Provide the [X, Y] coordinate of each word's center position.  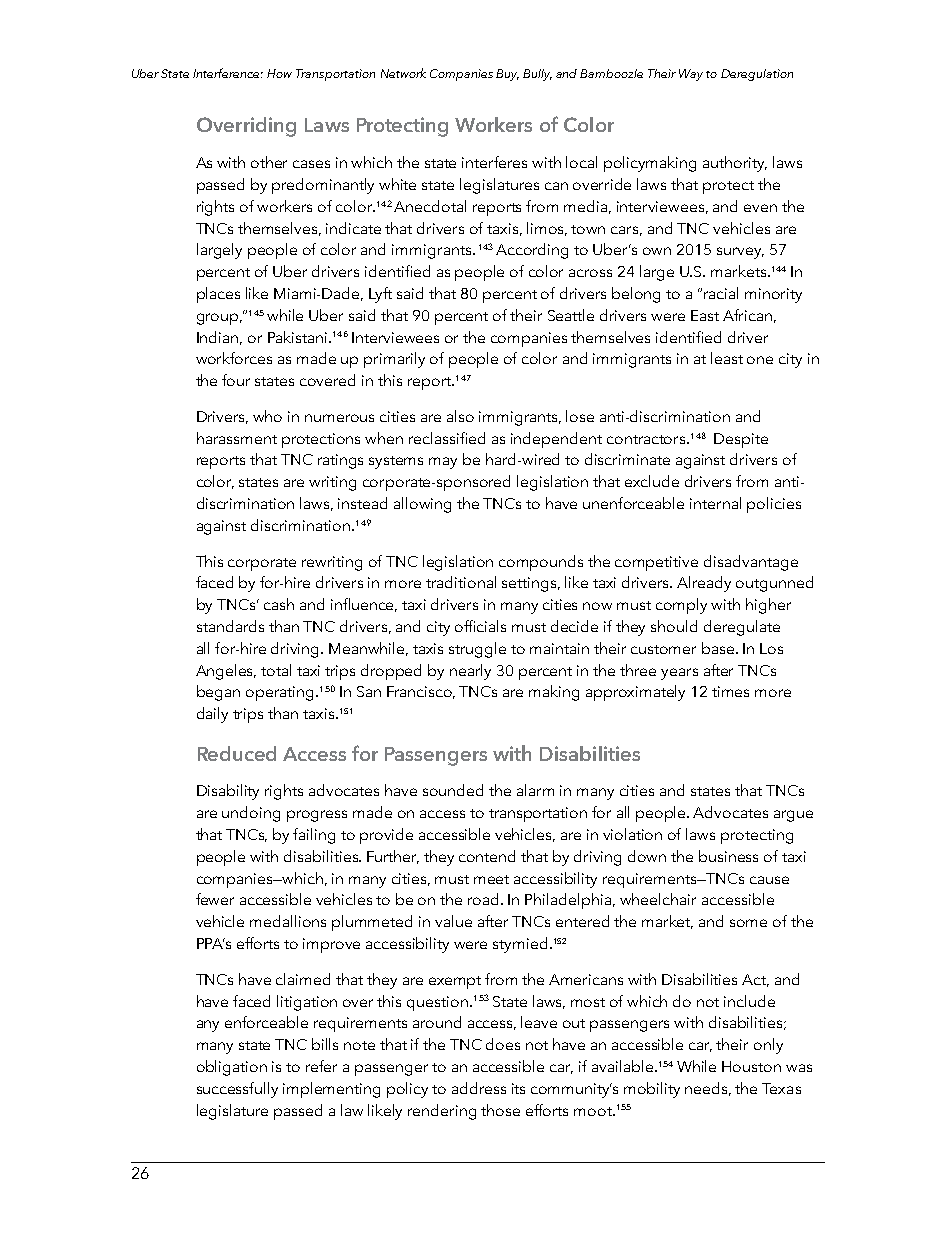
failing [314, 836]
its [518, 1088]
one [760, 360]
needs [708, 1089]
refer [321, 1066]
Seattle [571, 315]
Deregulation [757, 75]
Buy [507, 75]
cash [279, 604]
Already [704, 584]
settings [530, 584]
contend [487, 856]
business [728, 856]
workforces [234, 358]
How [279, 73]
